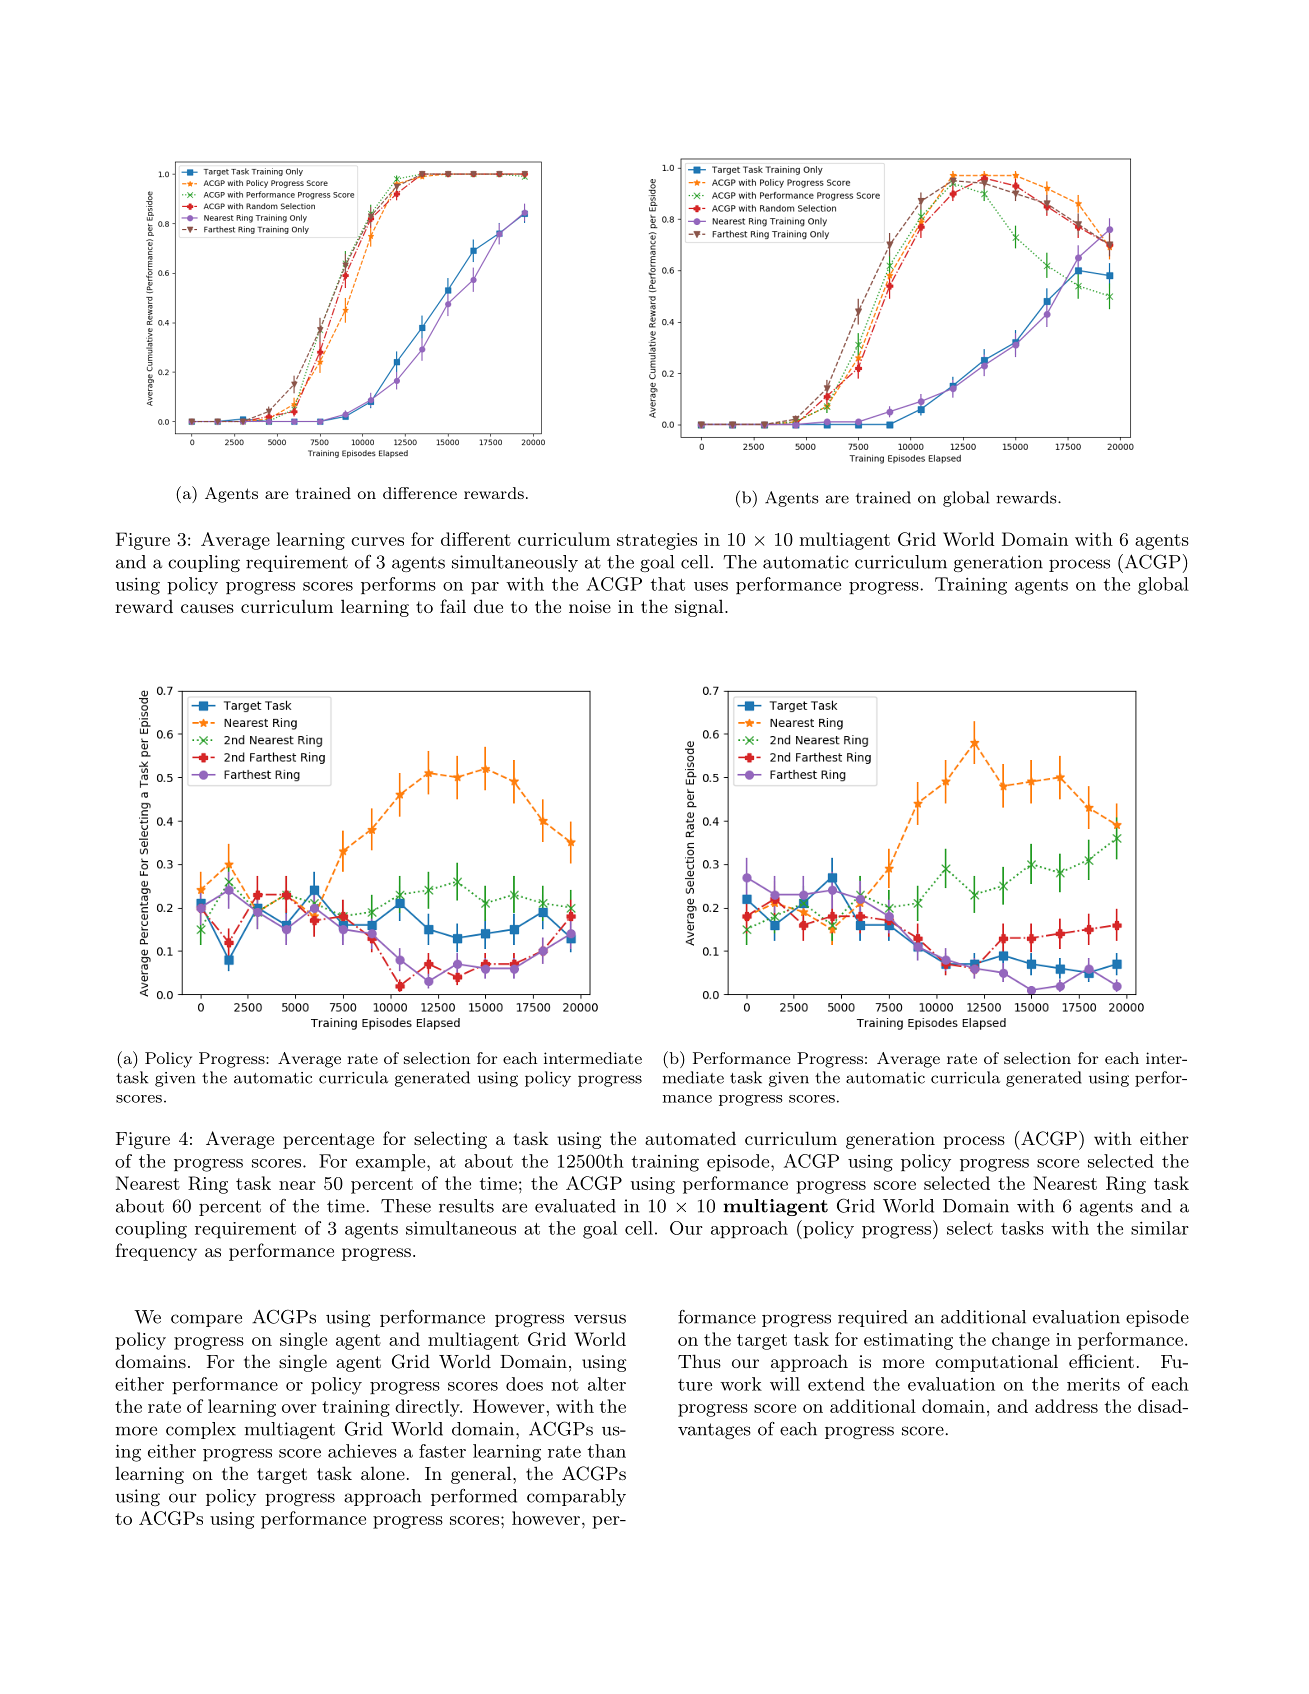 The image size is (1309, 1694). What do you see at coordinates (1160, 1228) in the document?
I see `similar` at bounding box center [1160, 1228].
